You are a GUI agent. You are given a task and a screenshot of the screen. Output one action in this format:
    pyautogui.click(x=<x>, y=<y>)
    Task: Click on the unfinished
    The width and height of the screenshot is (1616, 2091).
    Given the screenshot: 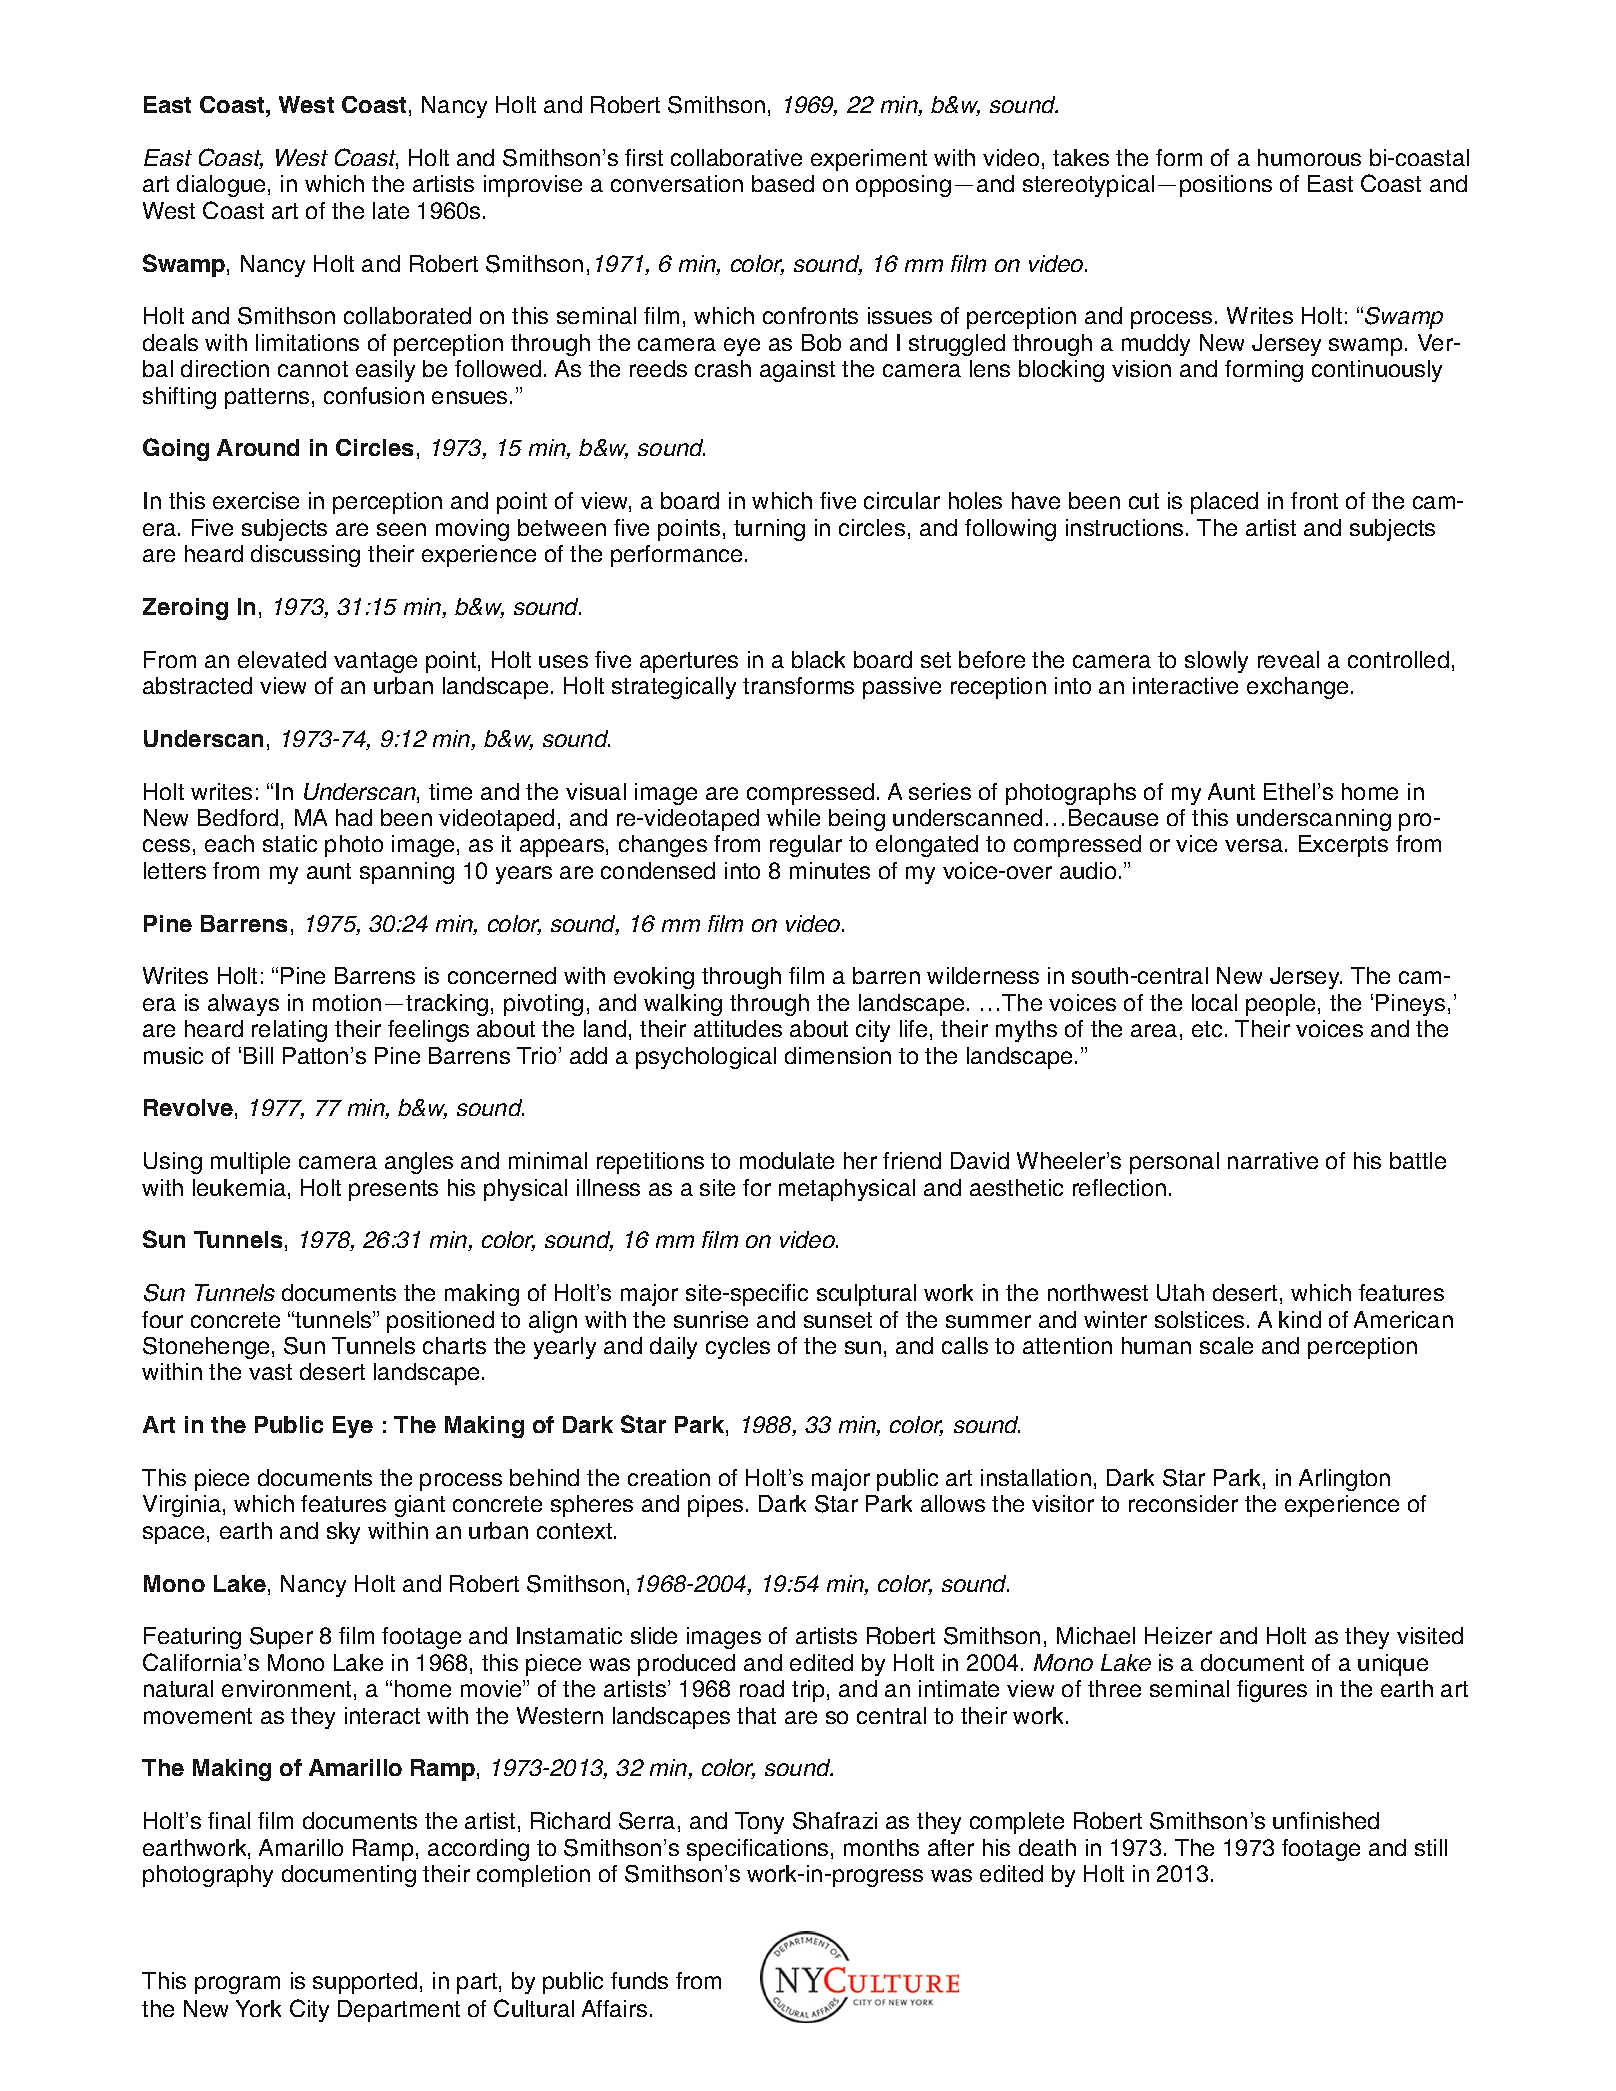 What is the action you would take?
    pyautogui.click(x=1326, y=1820)
